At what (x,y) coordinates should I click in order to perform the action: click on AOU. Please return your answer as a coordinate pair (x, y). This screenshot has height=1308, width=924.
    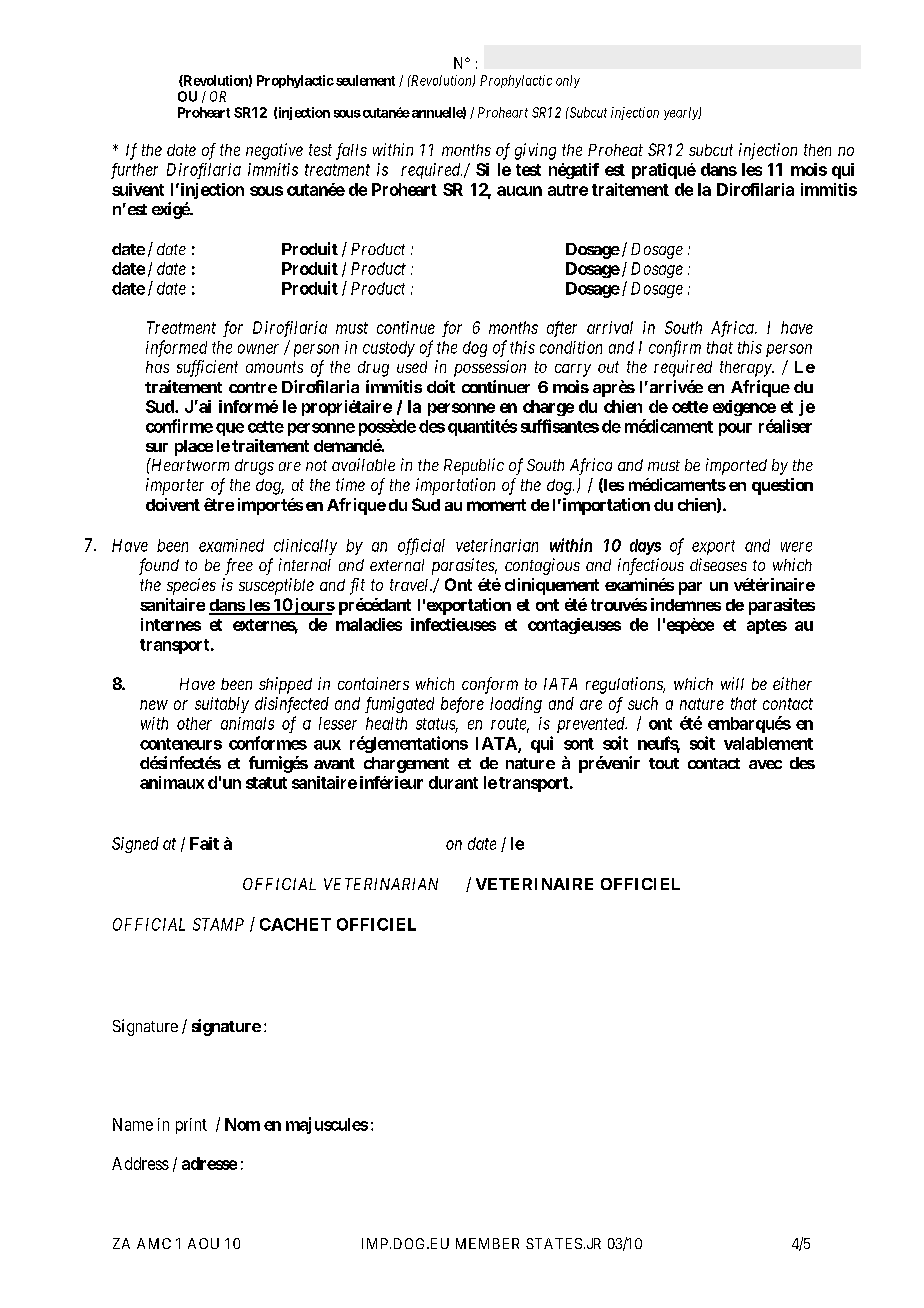
    Looking at the image, I should click on (203, 1243).
